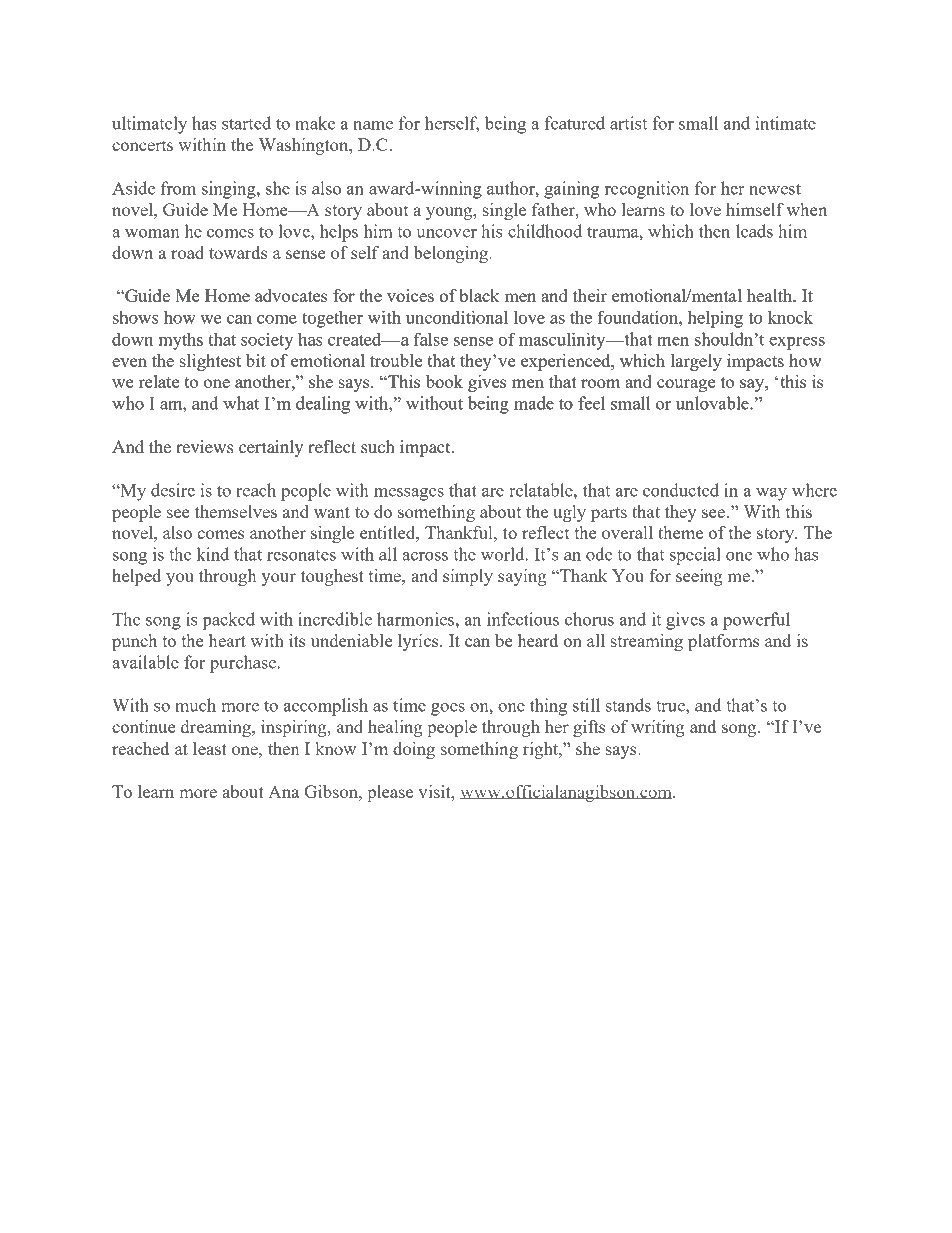 This screenshot has height=1233, width=952. What do you see at coordinates (246, 123) in the screenshot?
I see `started` at bounding box center [246, 123].
